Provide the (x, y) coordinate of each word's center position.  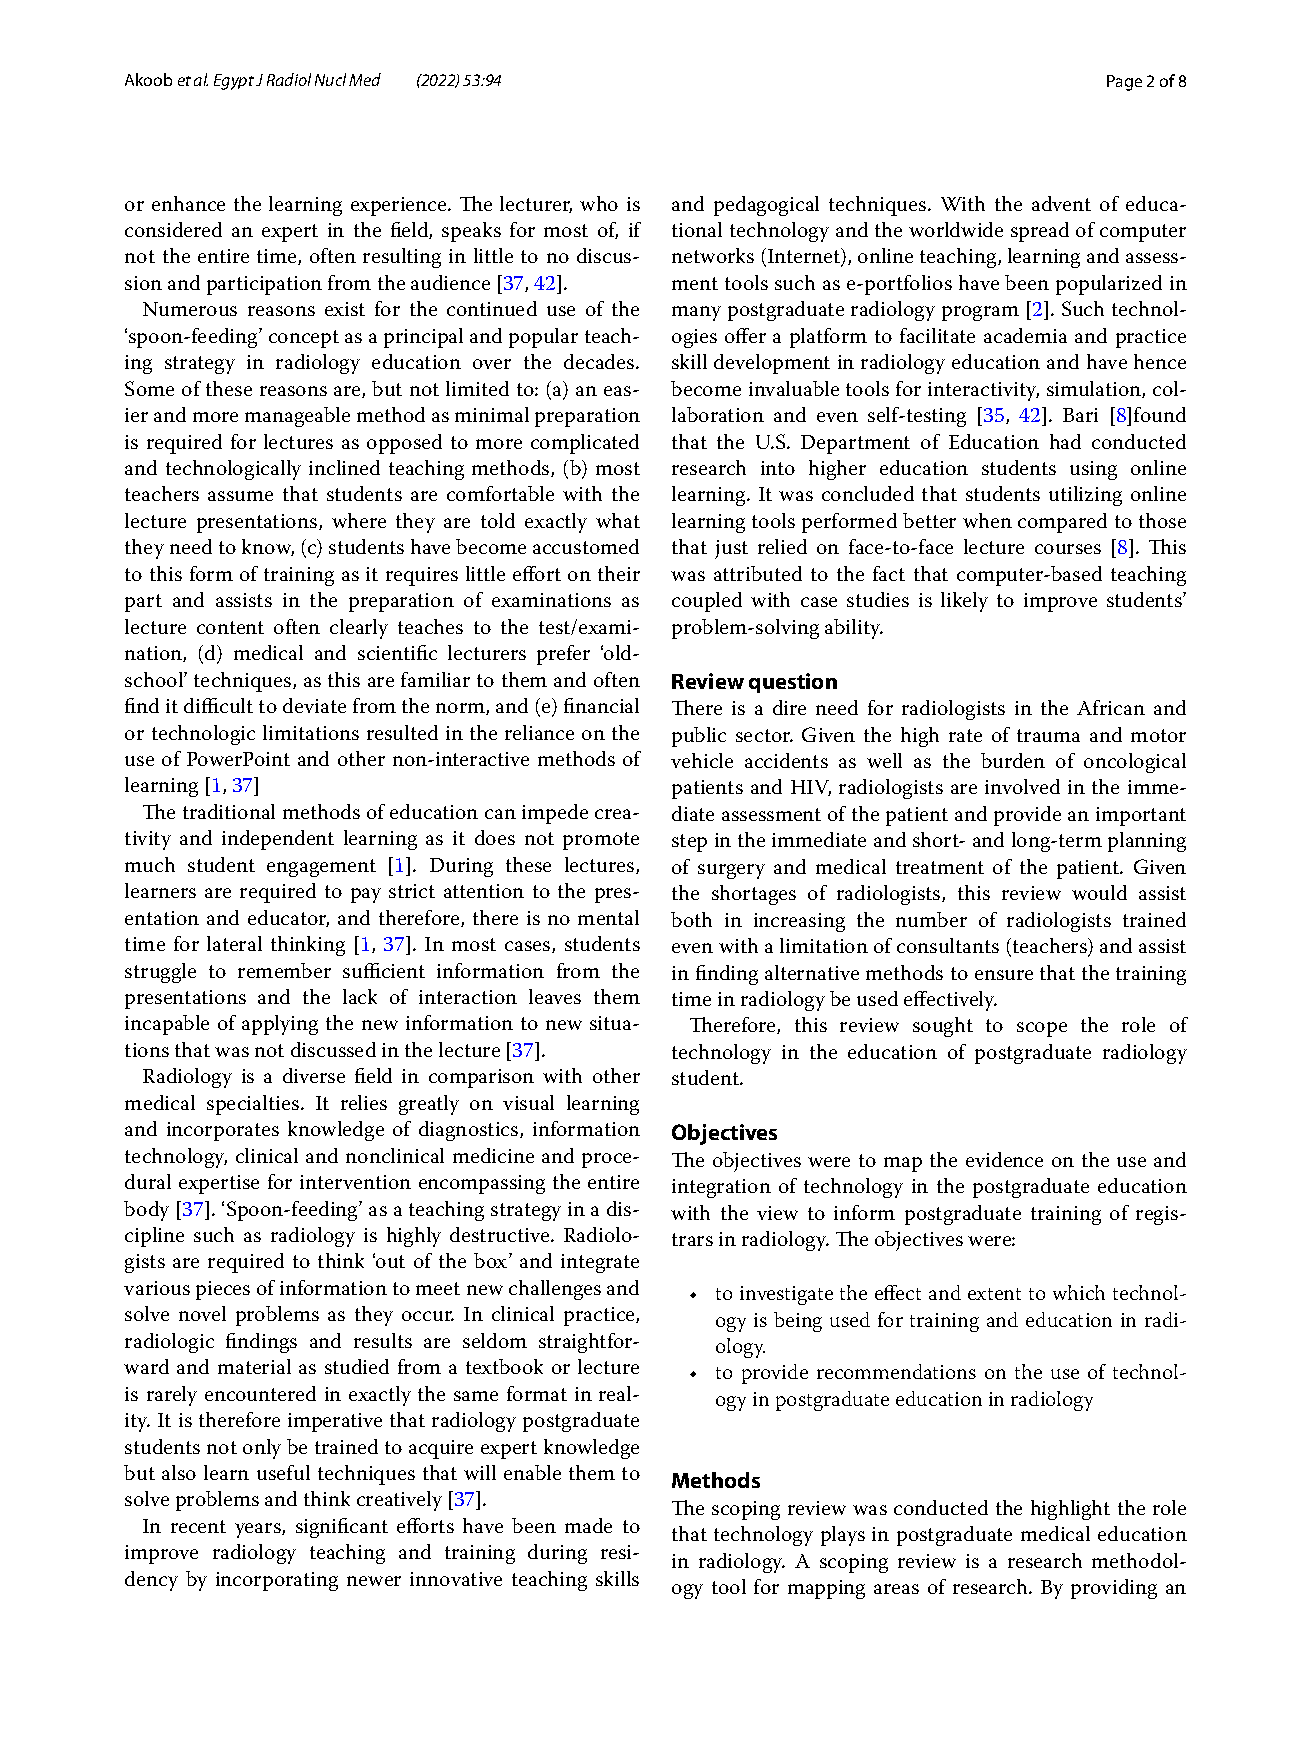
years (259, 1530)
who (599, 203)
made (588, 1525)
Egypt (234, 82)
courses (1068, 549)
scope (1042, 1029)
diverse (314, 1075)
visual (528, 1102)
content (230, 627)
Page (1124, 83)
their (619, 573)
